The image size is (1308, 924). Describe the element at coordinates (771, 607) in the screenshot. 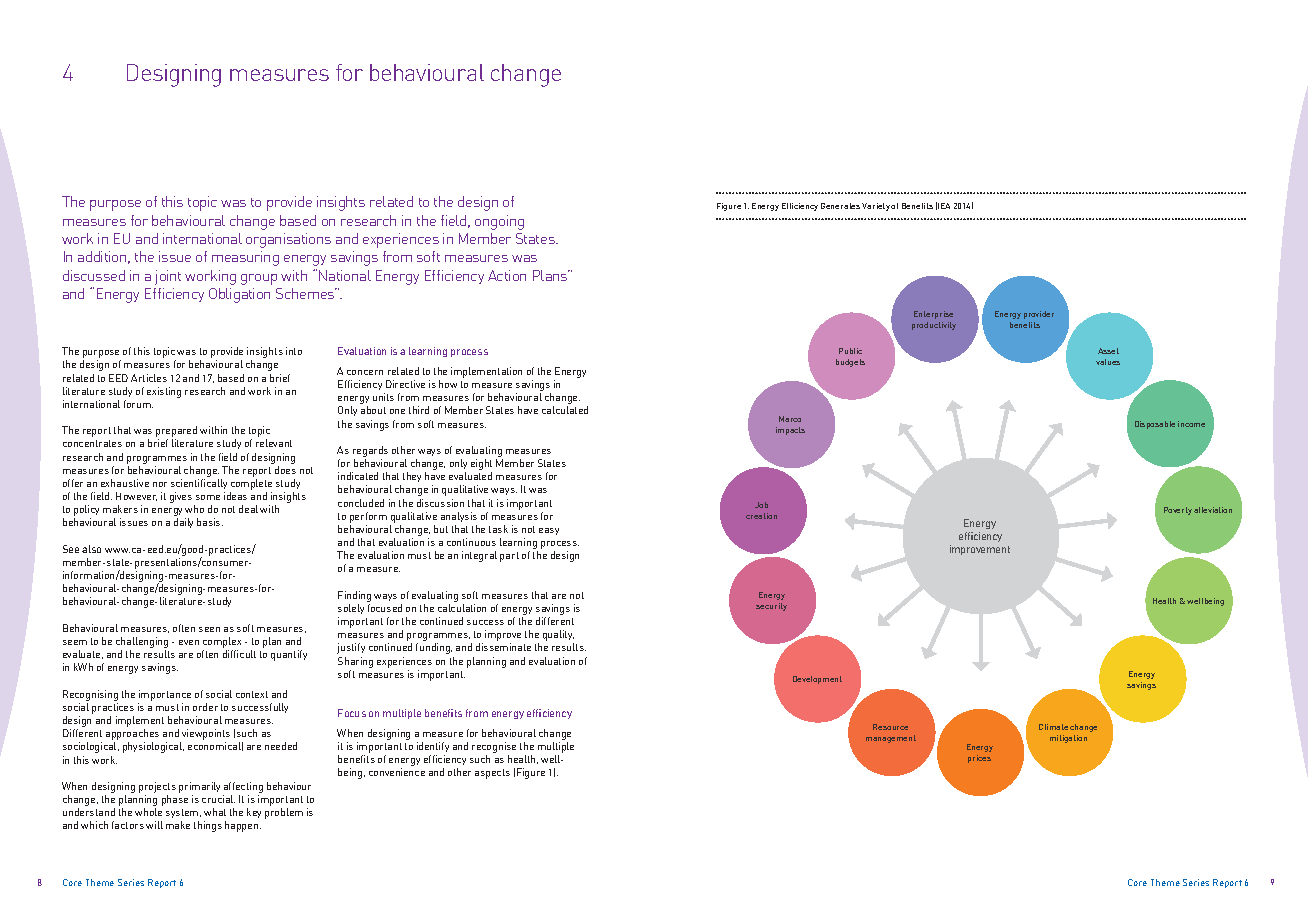

I see `security` at that location.
